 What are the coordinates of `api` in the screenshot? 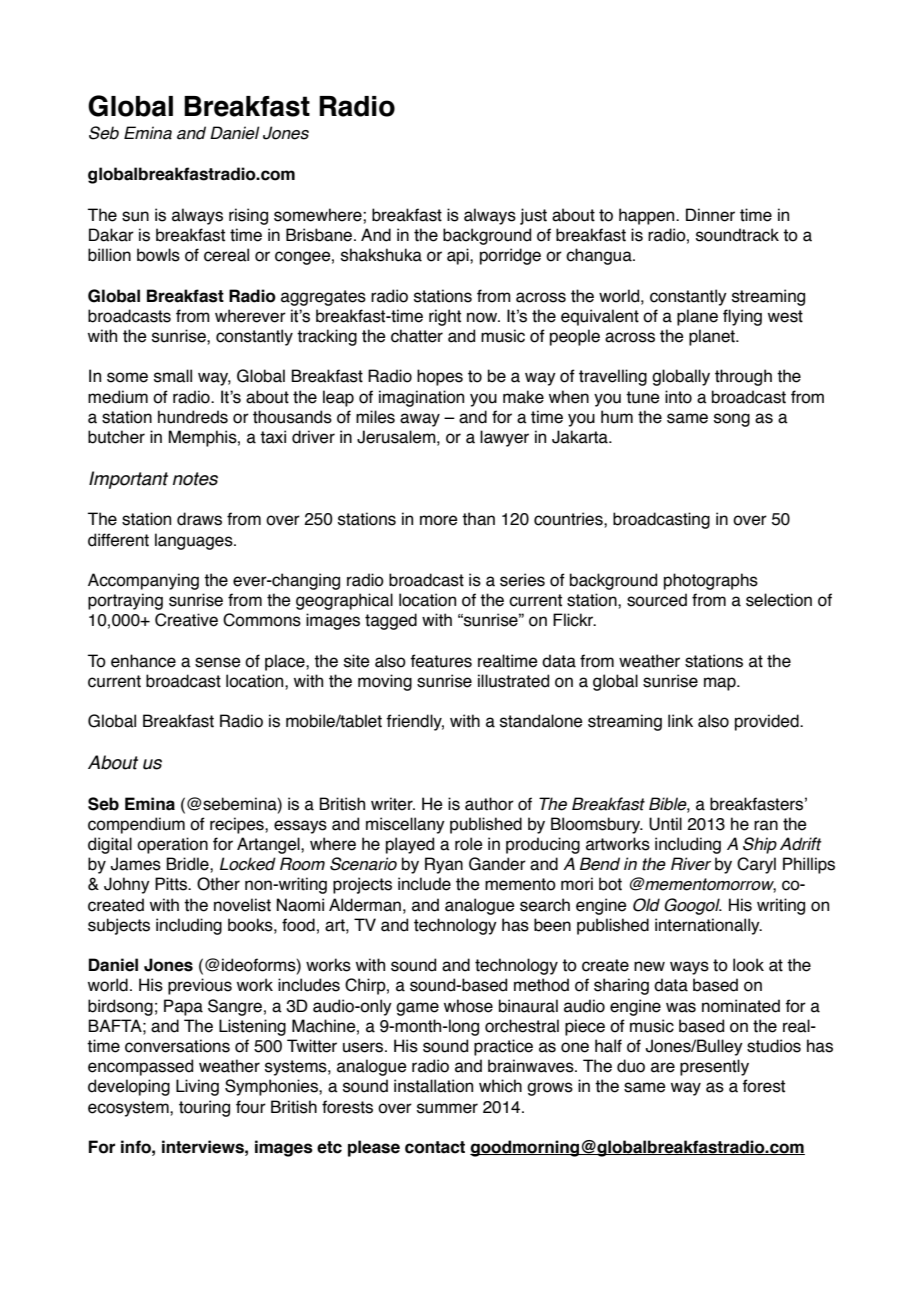 It's located at (459, 256).
